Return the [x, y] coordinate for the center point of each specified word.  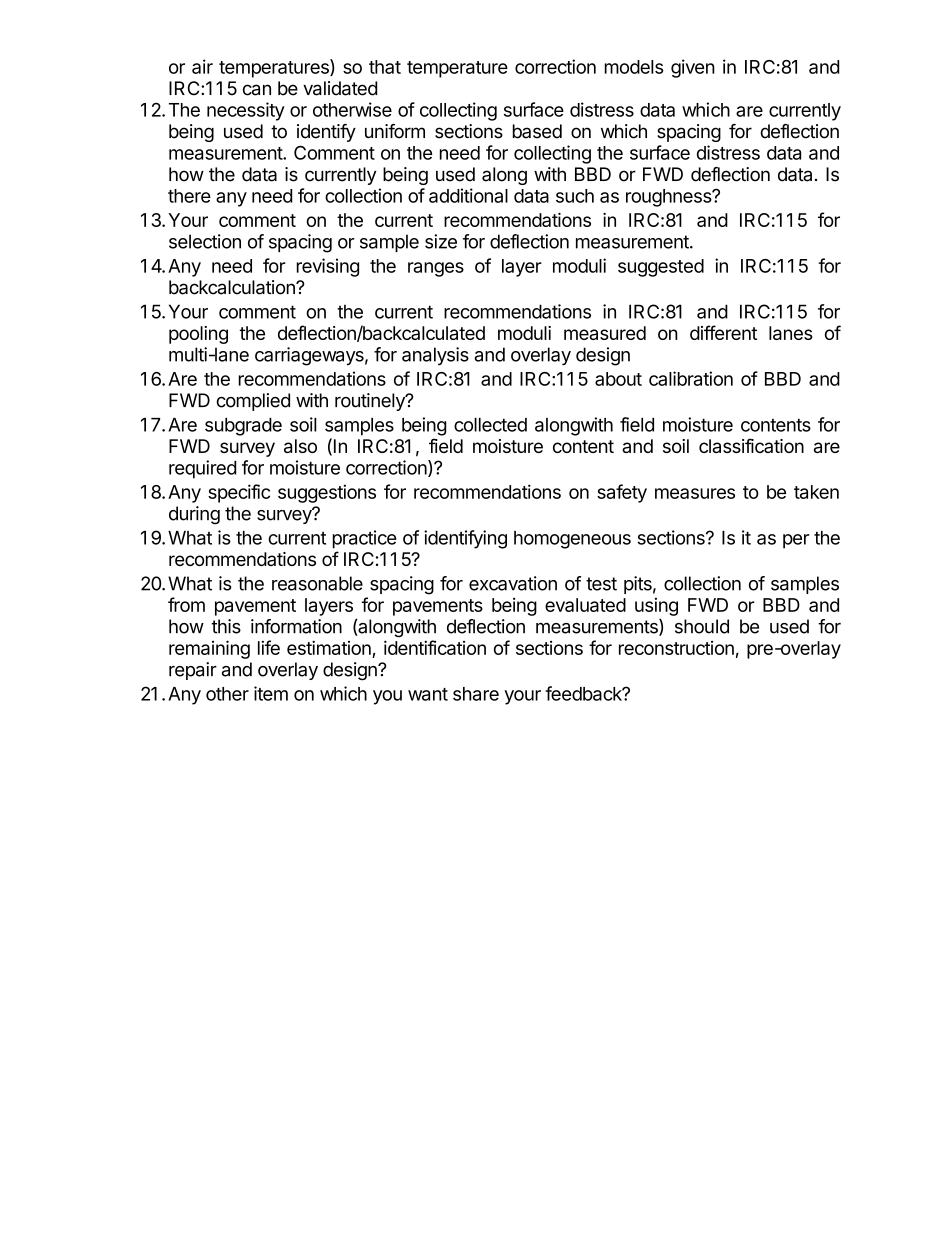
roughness [669, 198]
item [271, 693]
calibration [691, 378]
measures [695, 493]
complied [253, 402]
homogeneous [572, 540]
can [257, 90]
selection [205, 241]
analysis [435, 356]
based [537, 131]
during [194, 515]
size [441, 241]
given [693, 68]
